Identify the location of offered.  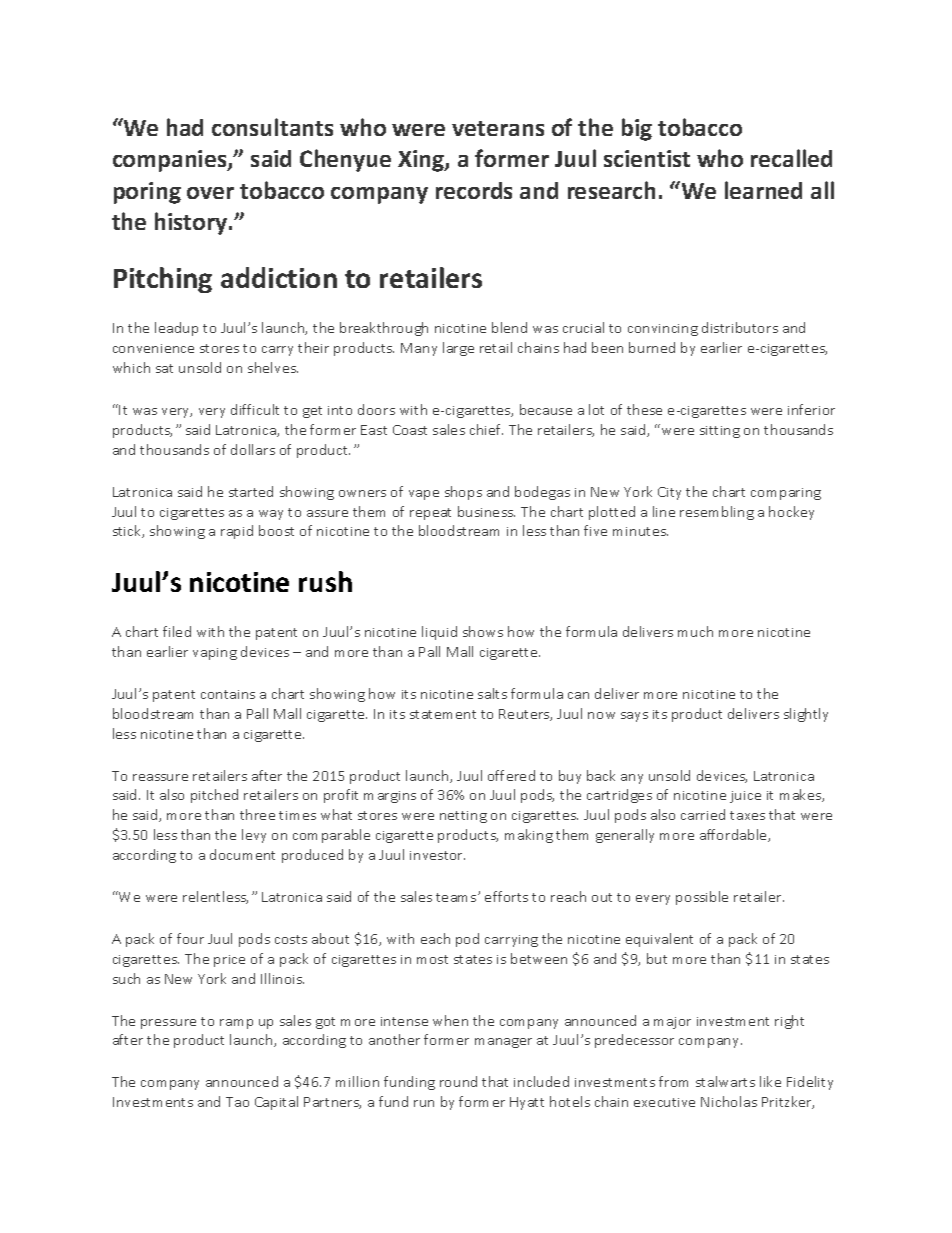
(511, 775).
